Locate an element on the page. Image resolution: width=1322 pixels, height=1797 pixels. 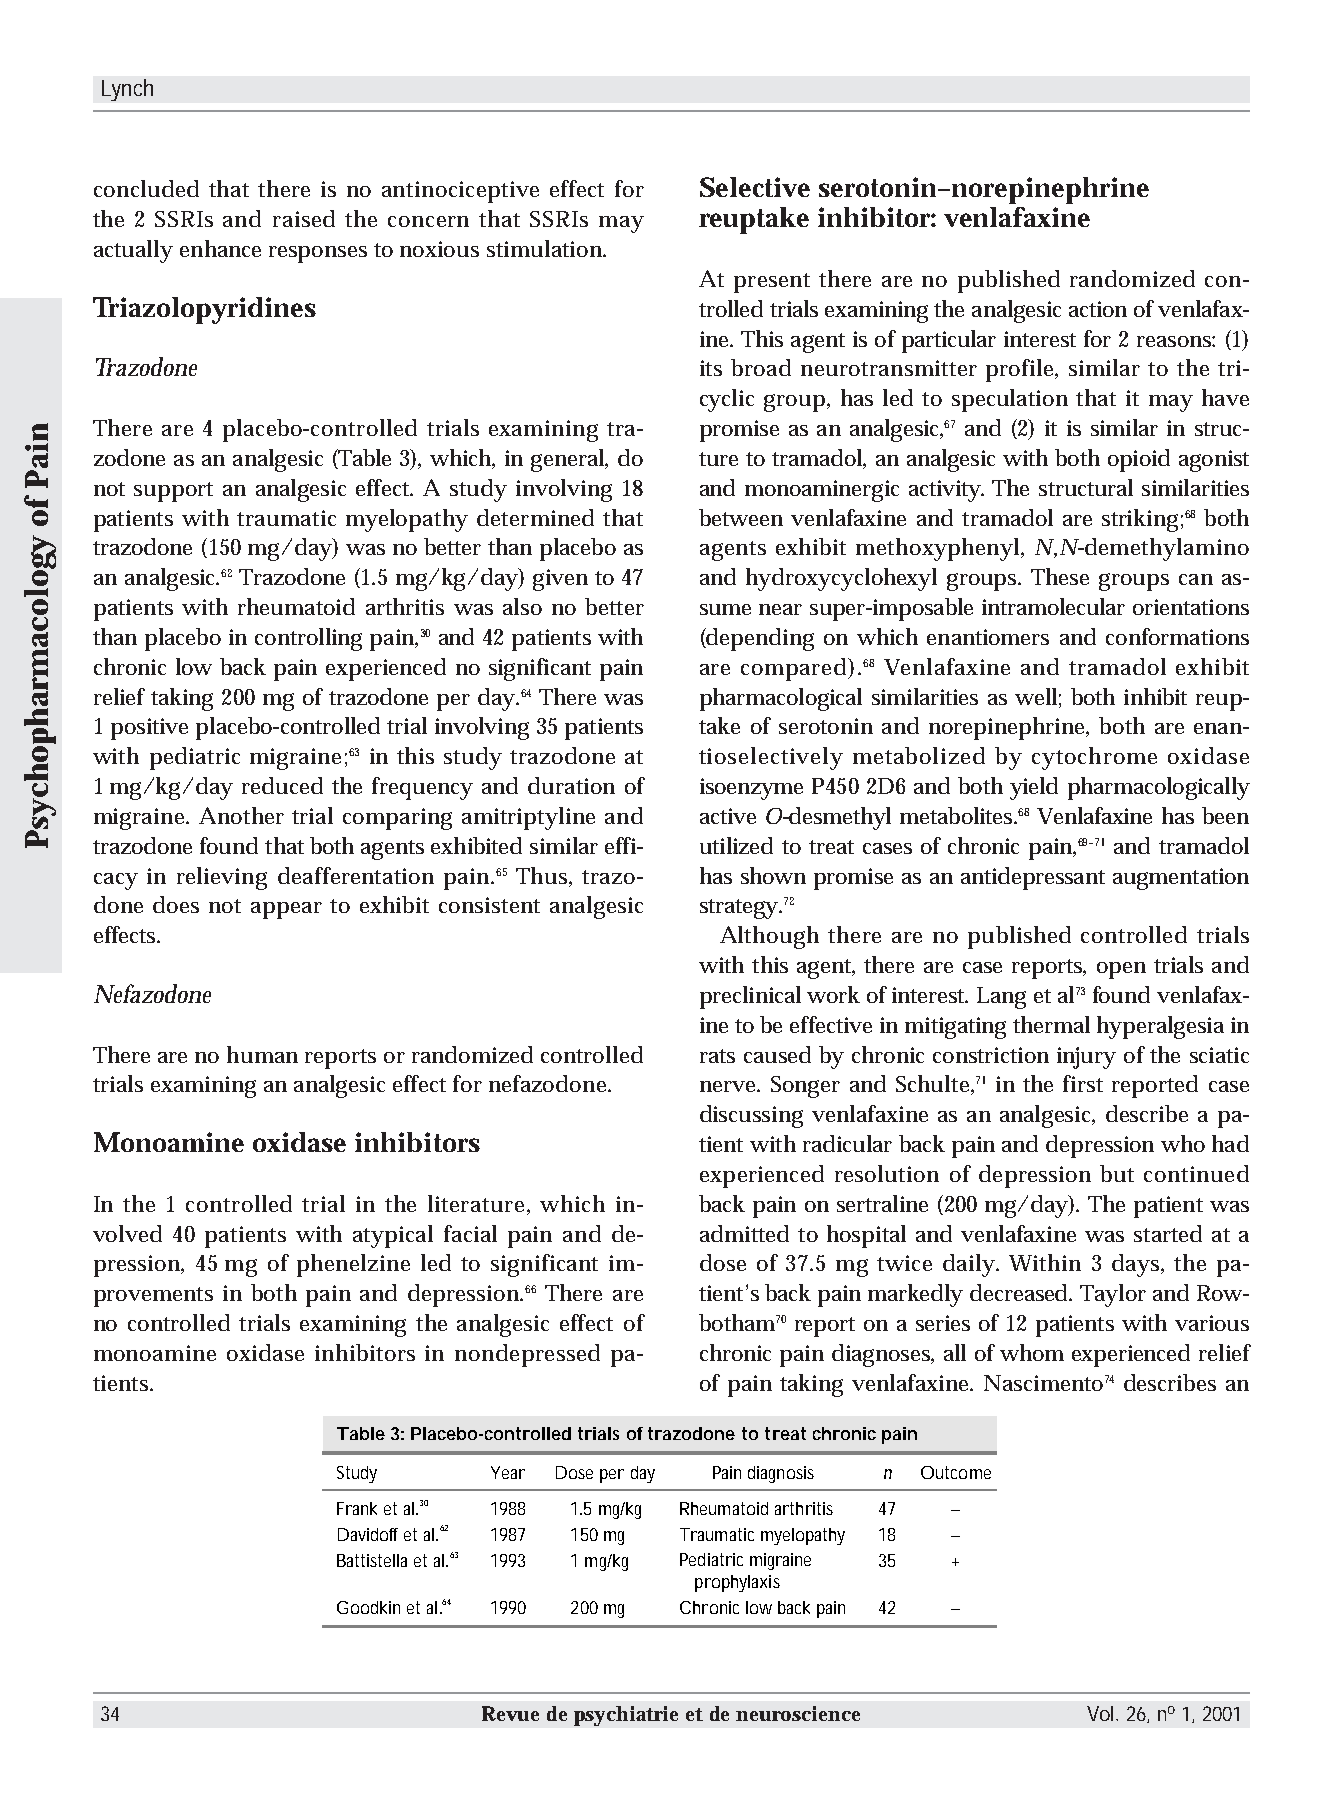
Davidoff is located at coordinates (368, 1534).
